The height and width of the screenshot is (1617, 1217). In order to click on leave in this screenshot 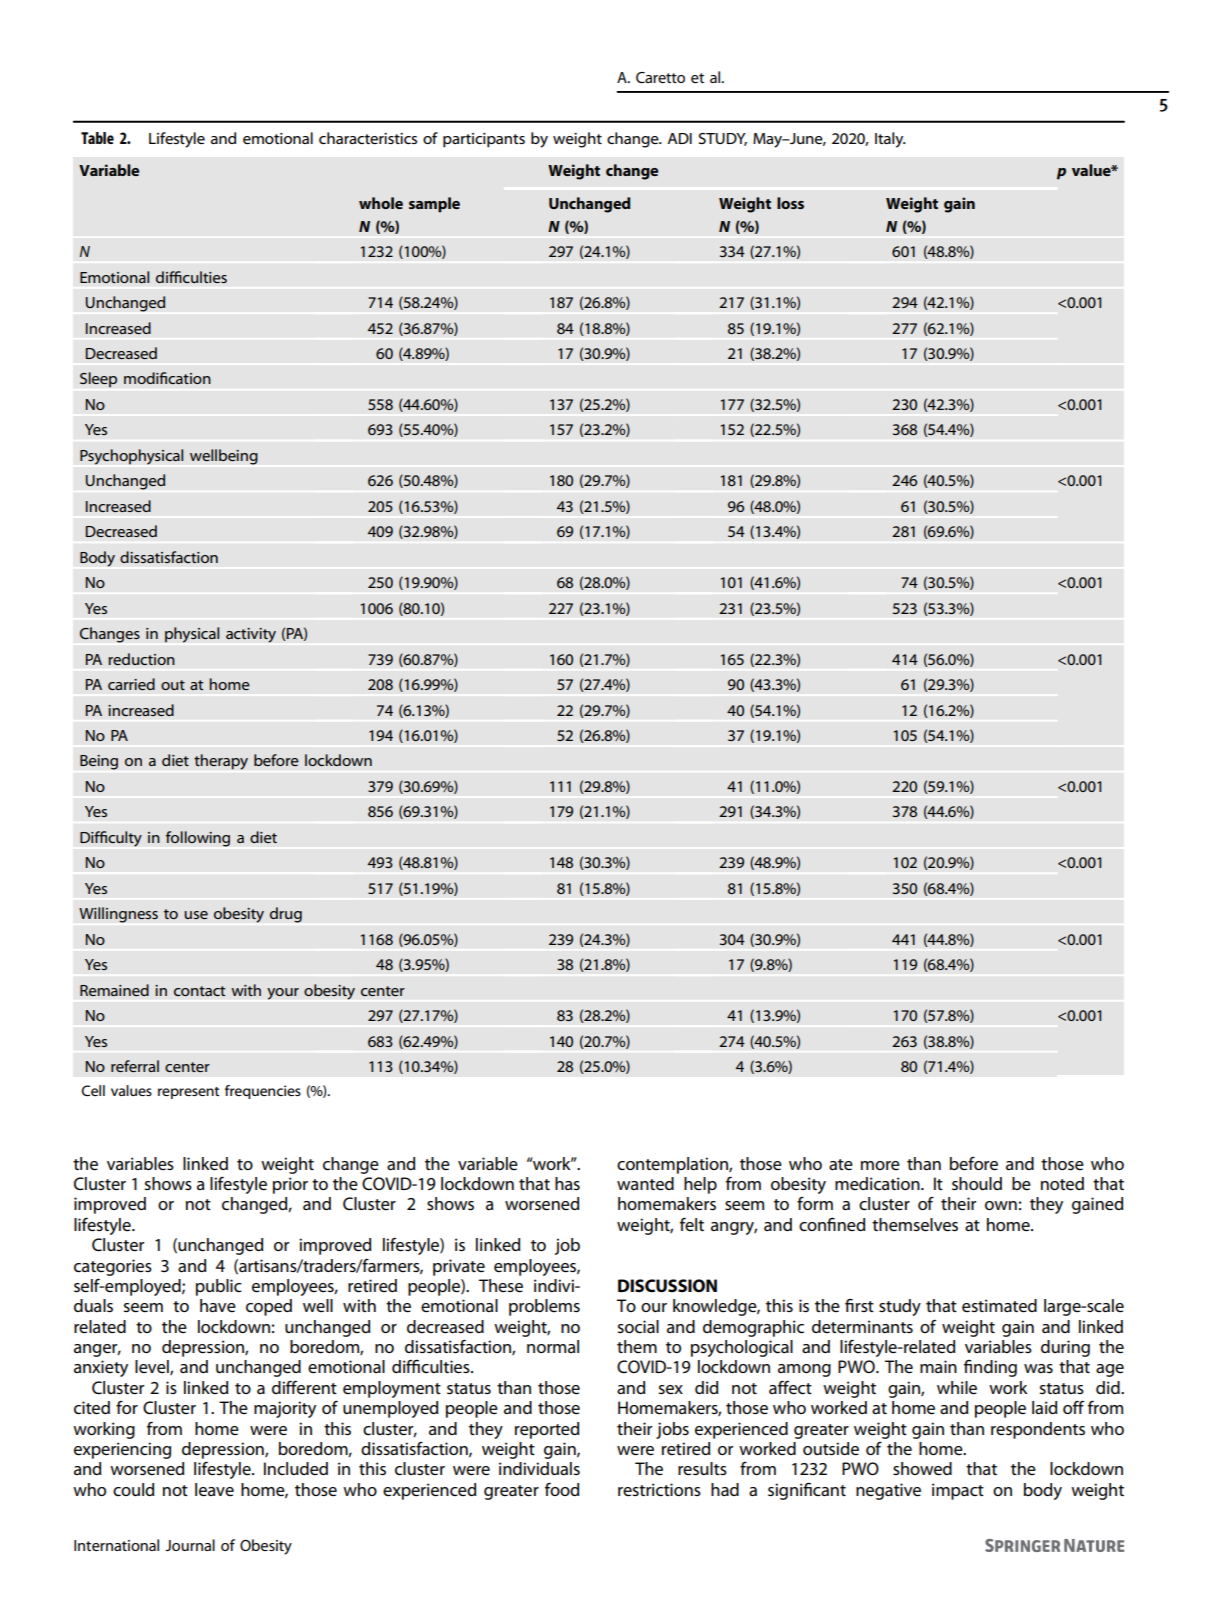, I will do `click(214, 1490)`.
